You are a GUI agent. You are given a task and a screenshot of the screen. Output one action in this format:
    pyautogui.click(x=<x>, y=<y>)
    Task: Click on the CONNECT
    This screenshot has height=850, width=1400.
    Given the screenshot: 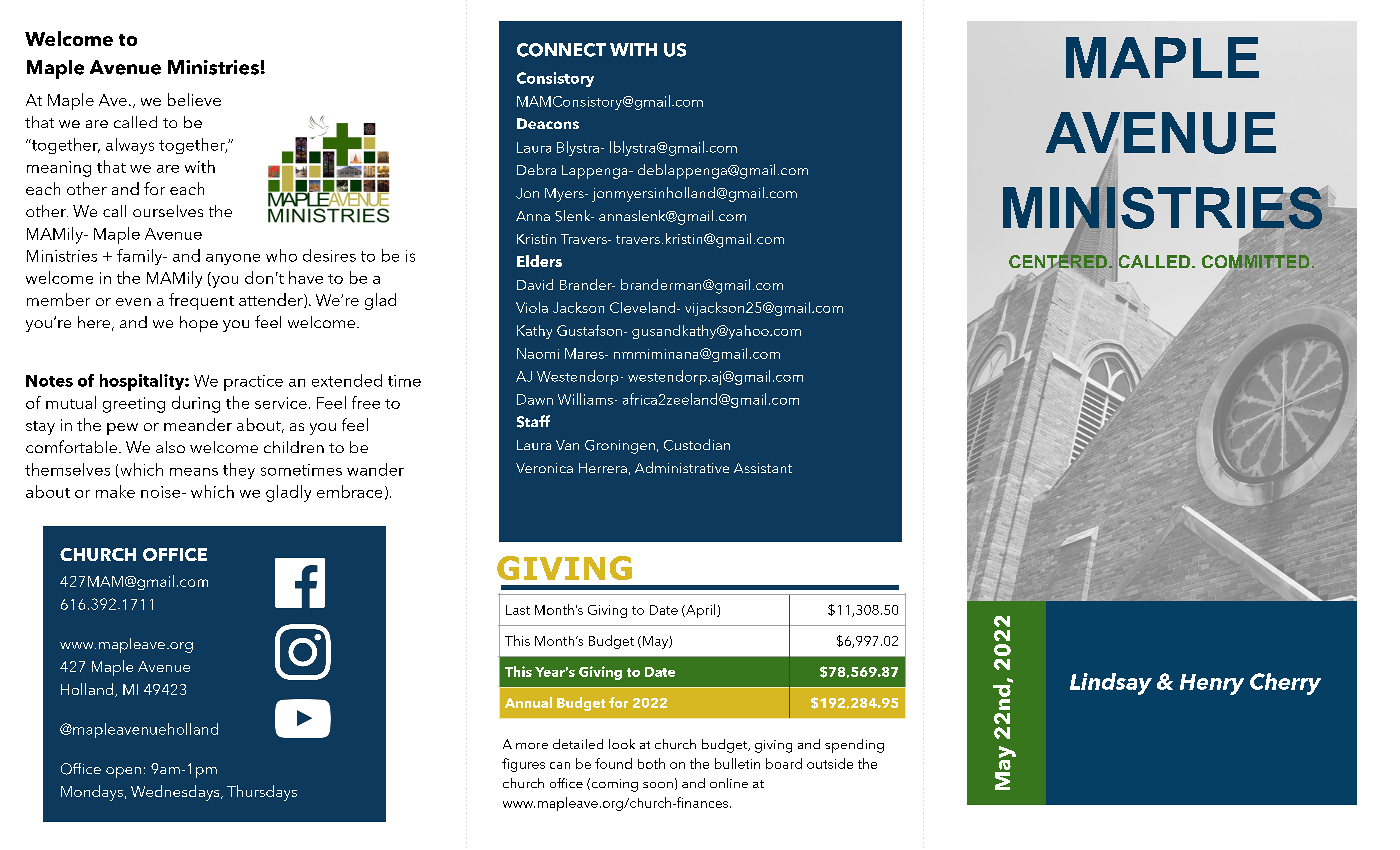 What is the action you would take?
    pyautogui.click(x=561, y=50)
